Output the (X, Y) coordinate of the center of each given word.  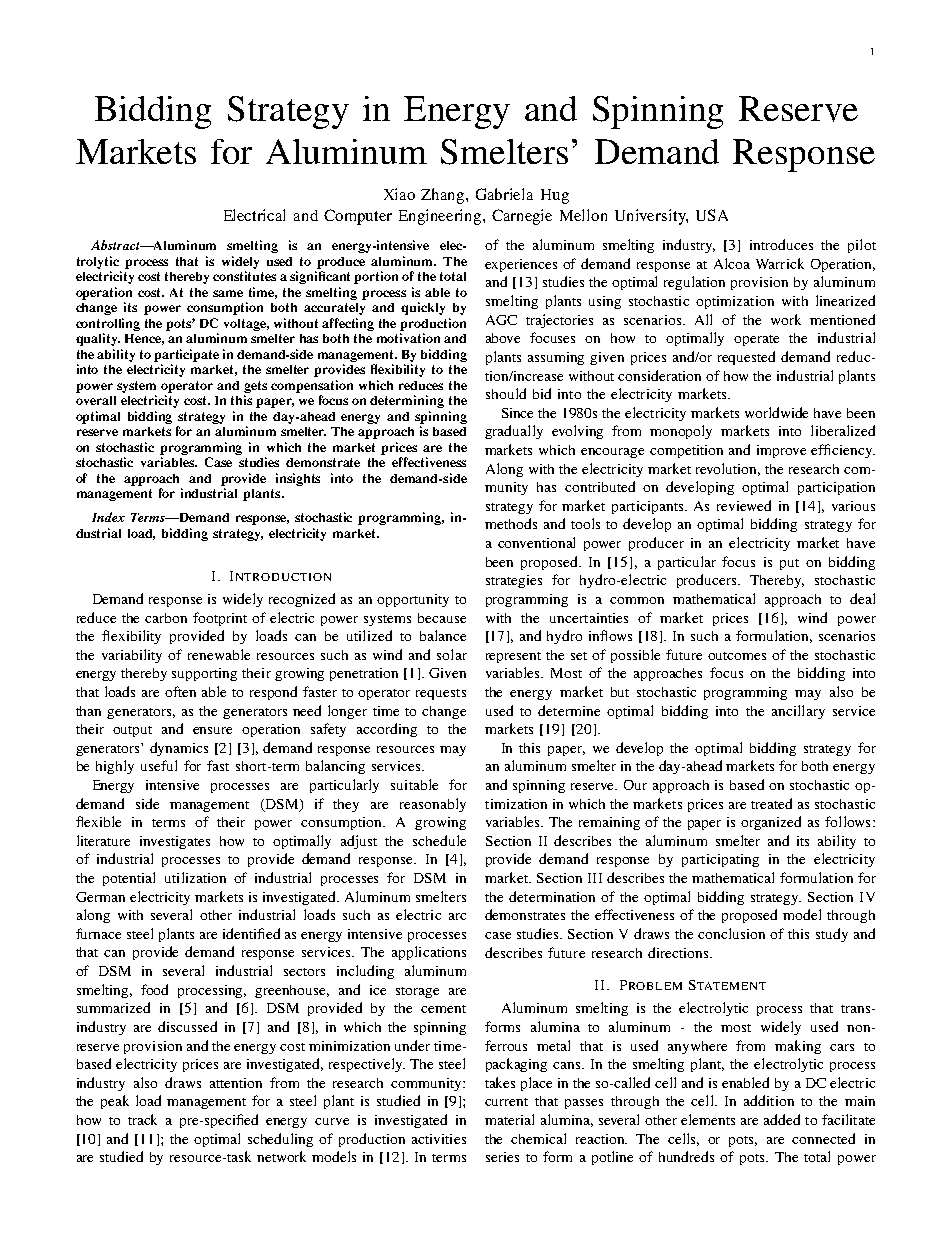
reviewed (744, 505)
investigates (175, 842)
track (142, 1119)
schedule (439, 840)
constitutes (244, 276)
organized (771, 823)
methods (511, 523)
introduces (781, 244)
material (509, 1119)
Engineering (441, 217)
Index (108, 517)
